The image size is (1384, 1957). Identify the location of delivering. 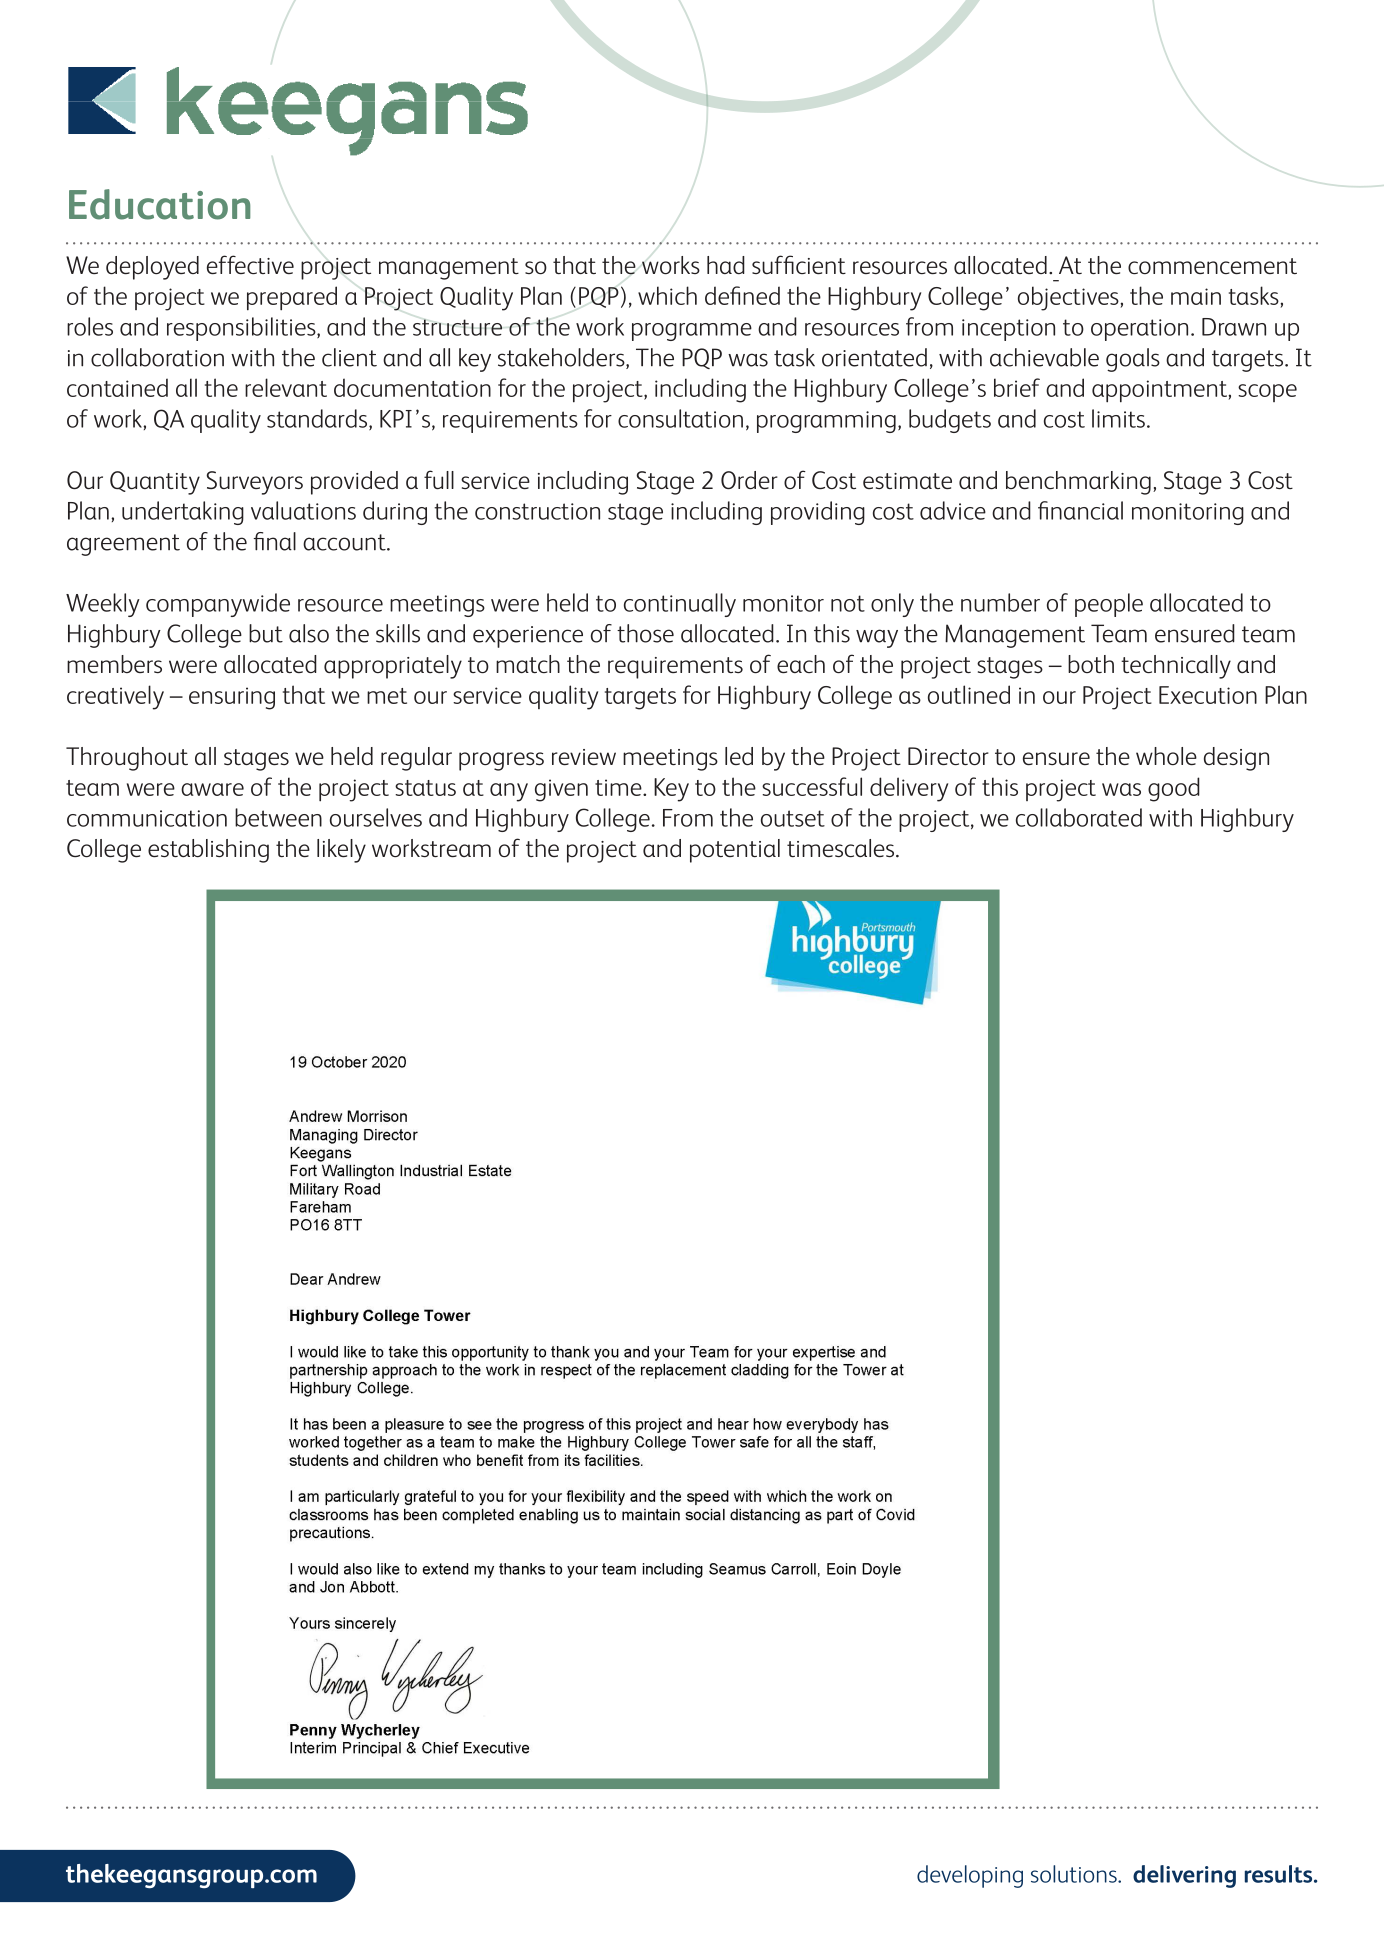
(1184, 1876).
